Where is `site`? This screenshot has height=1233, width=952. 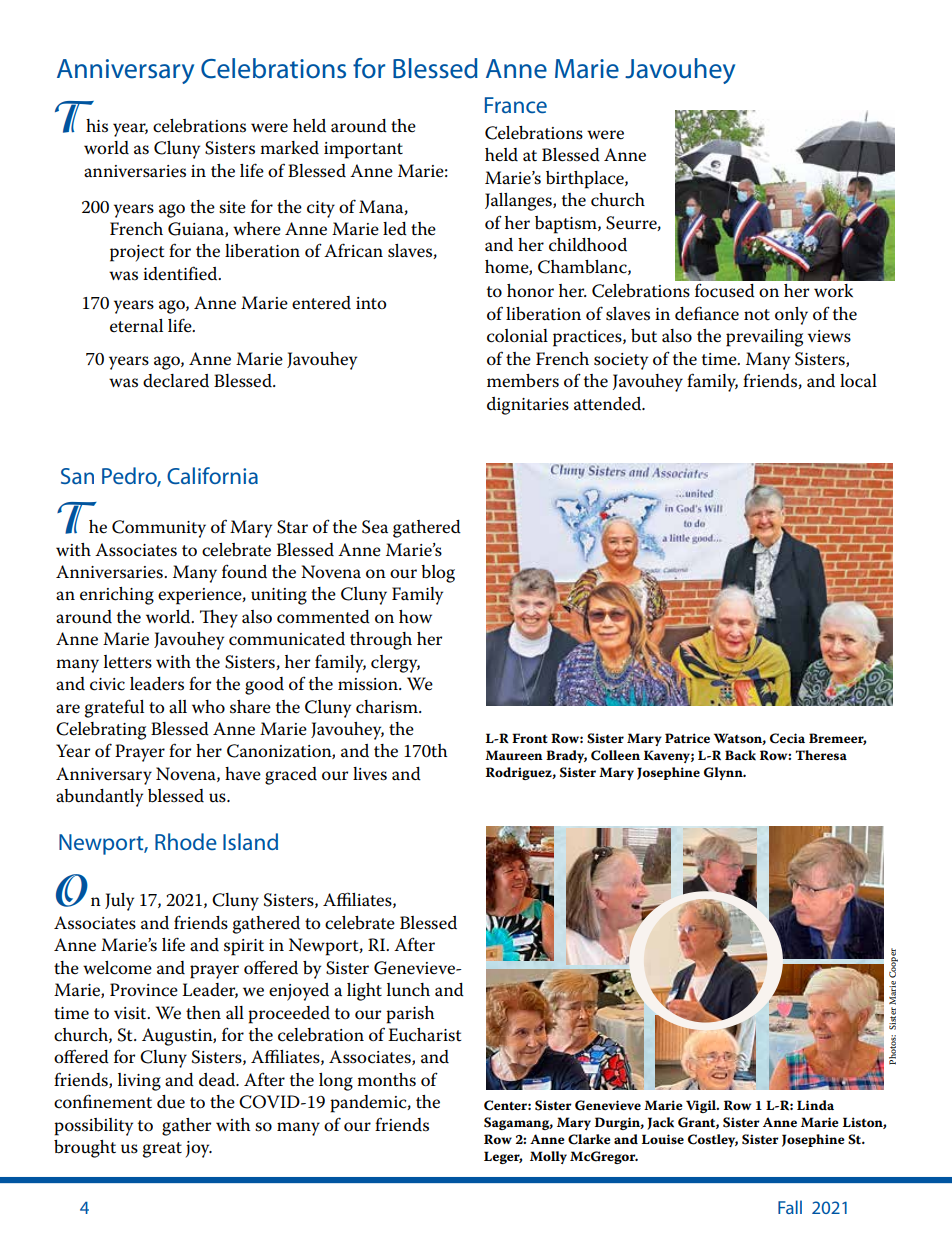 site is located at coordinates (232, 207).
